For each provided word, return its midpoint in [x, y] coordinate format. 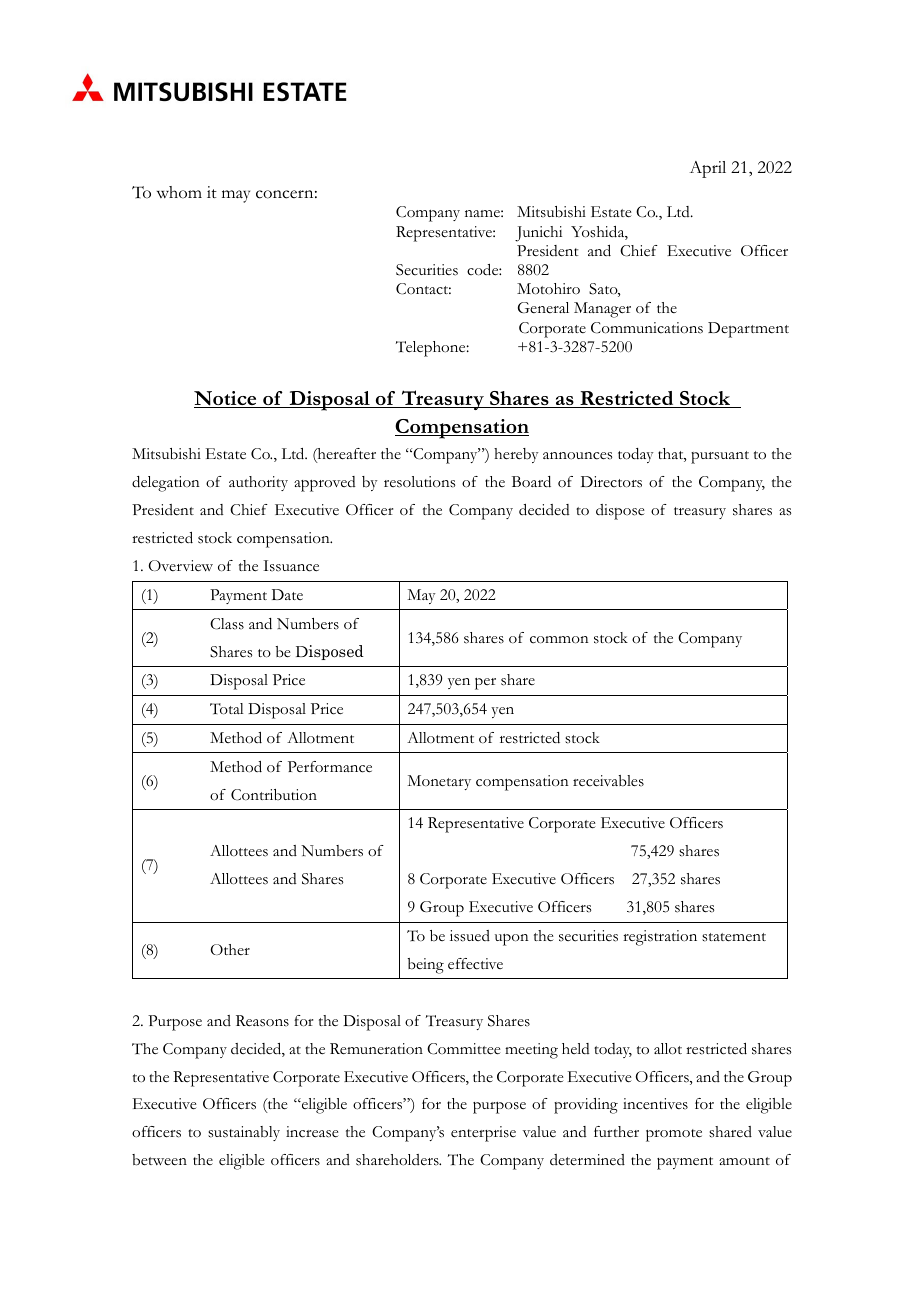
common [559, 640]
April [707, 169]
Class [227, 624]
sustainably [244, 1133]
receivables [608, 781]
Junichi [538, 234]
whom [179, 192]
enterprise [483, 1134]
